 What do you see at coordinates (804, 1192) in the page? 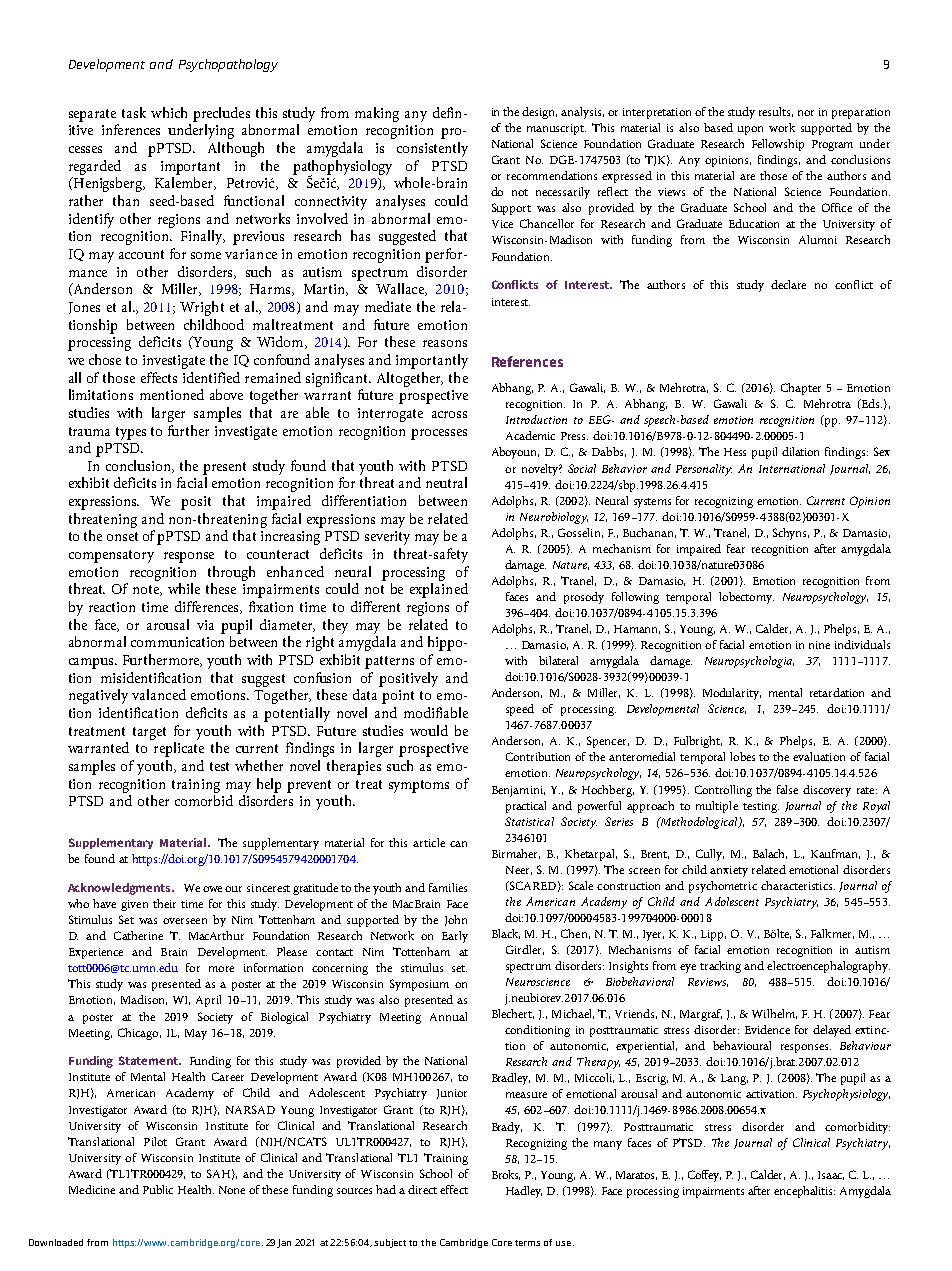
I see `encephalitis` at bounding box center [804, 1192].
